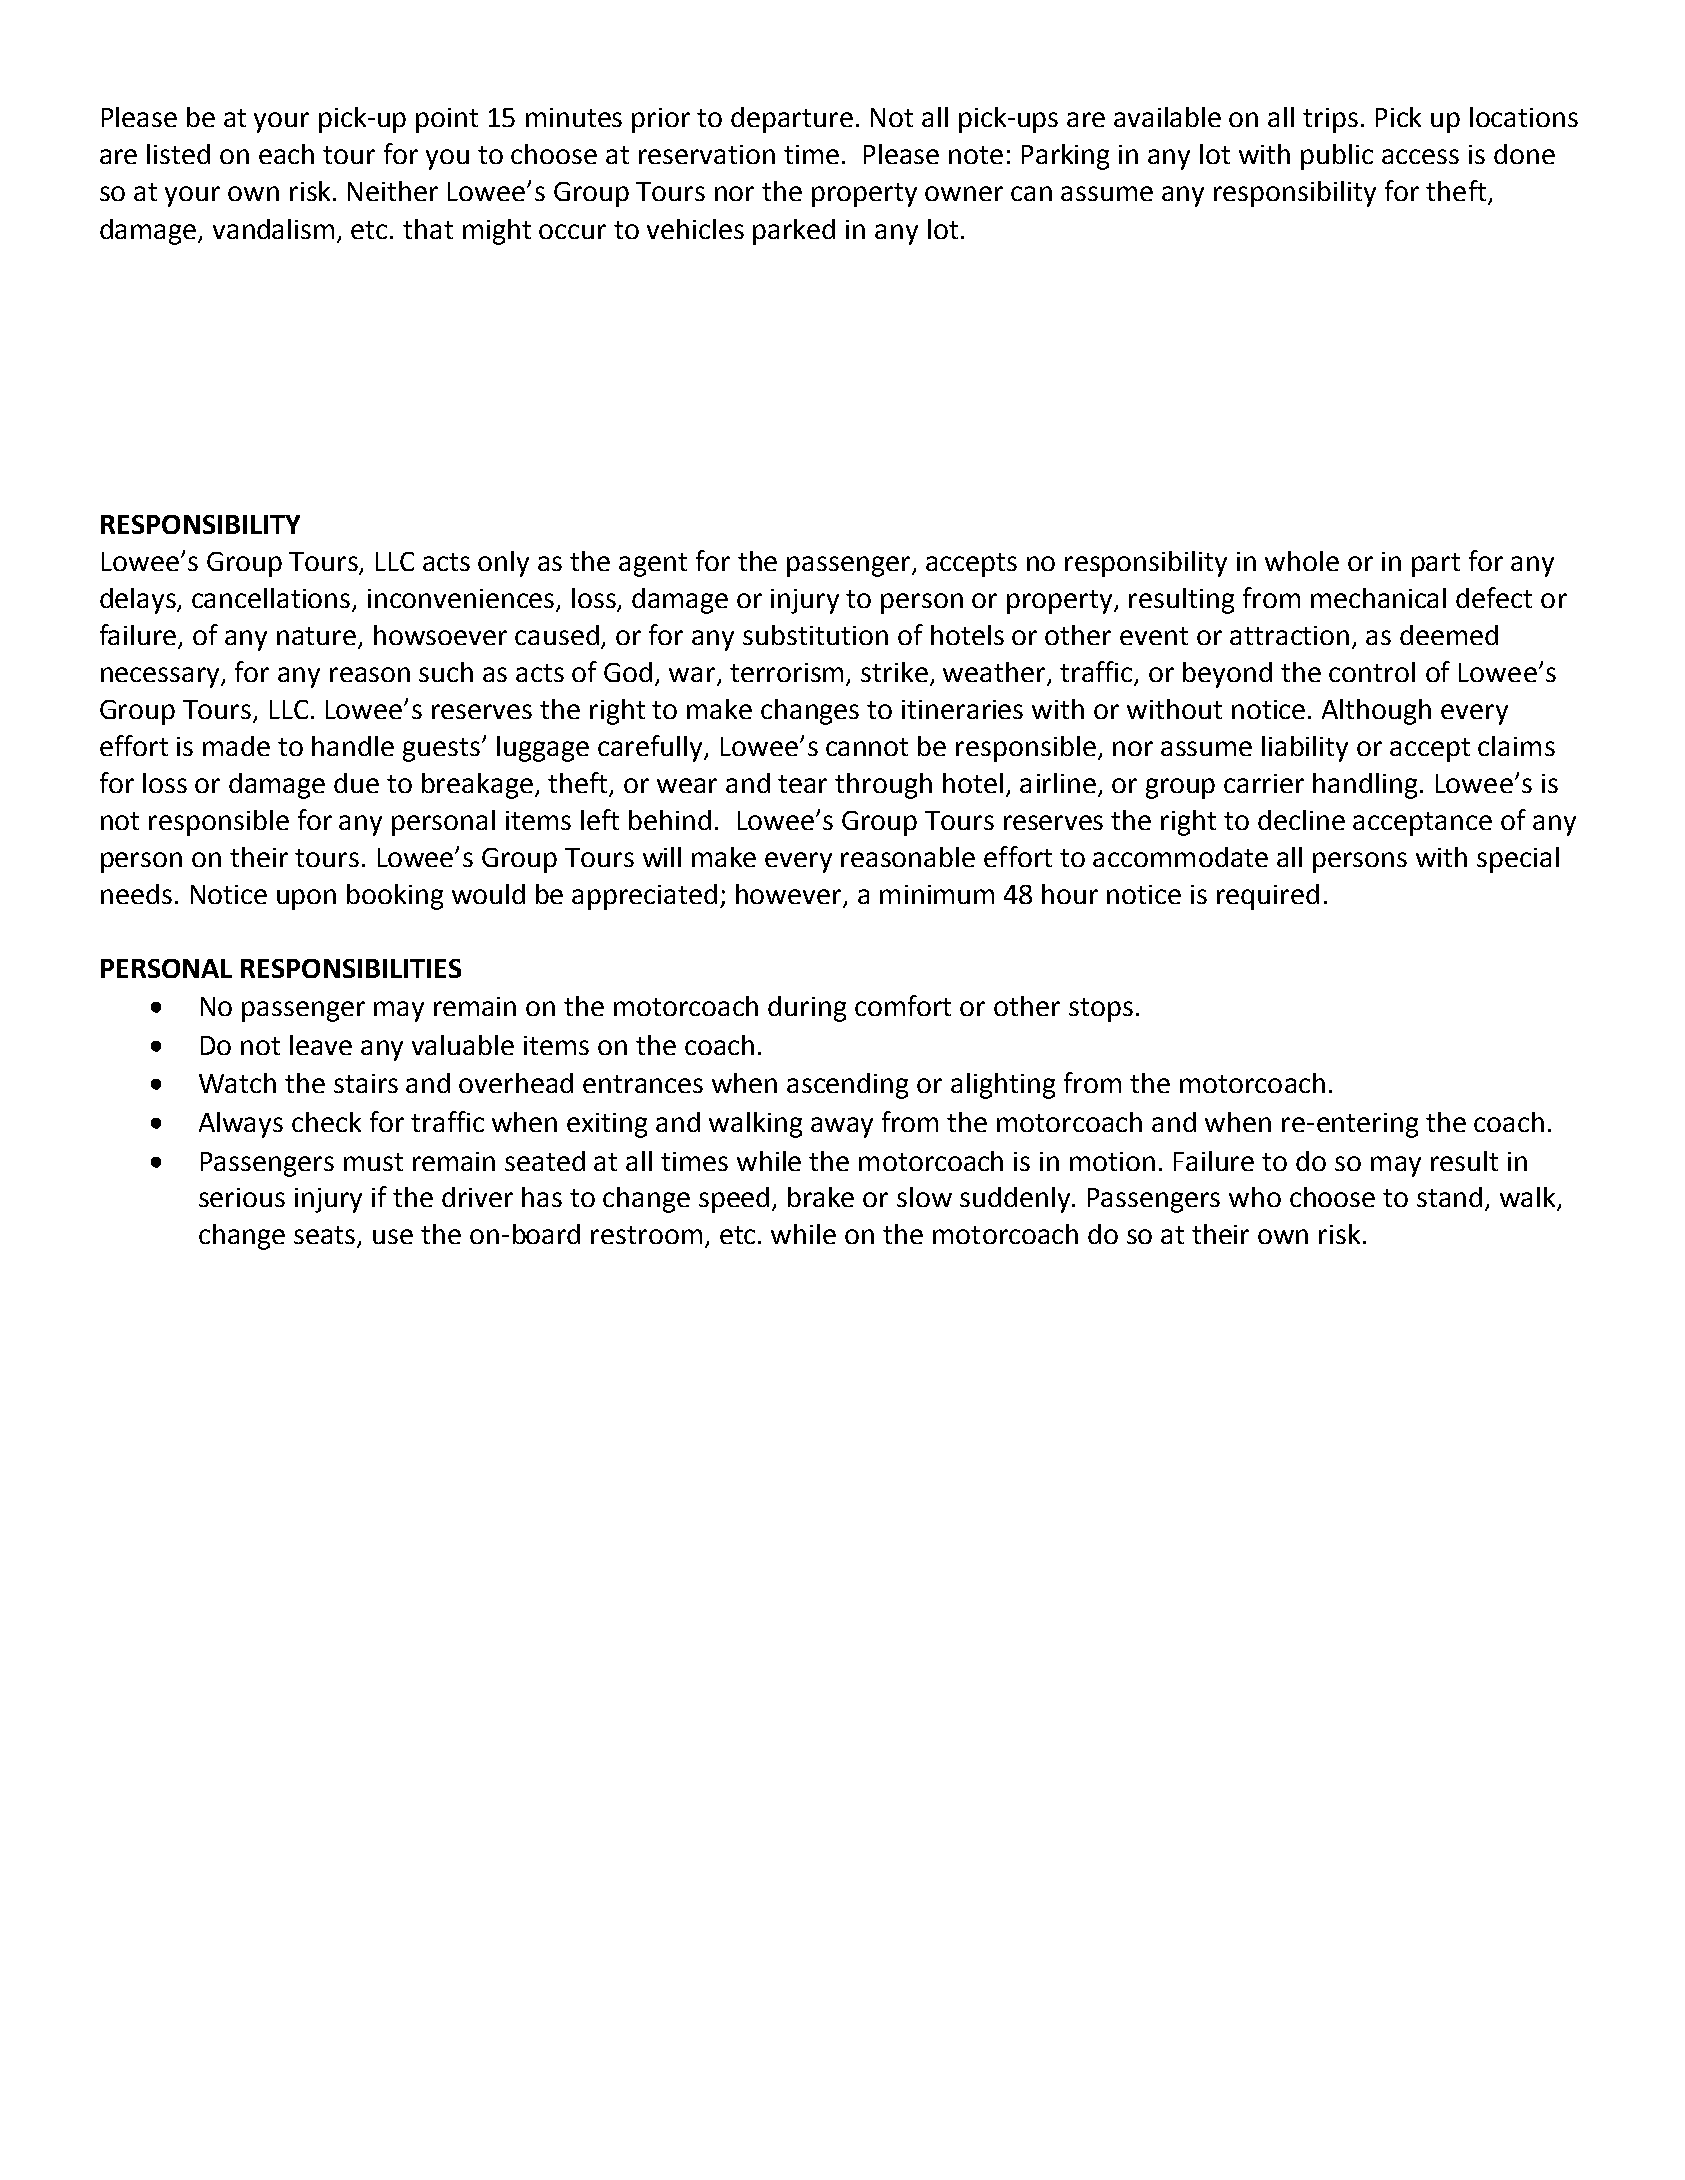  Describe the element at coordinates (242, 1197) in the page. I see `serious` at that location.
